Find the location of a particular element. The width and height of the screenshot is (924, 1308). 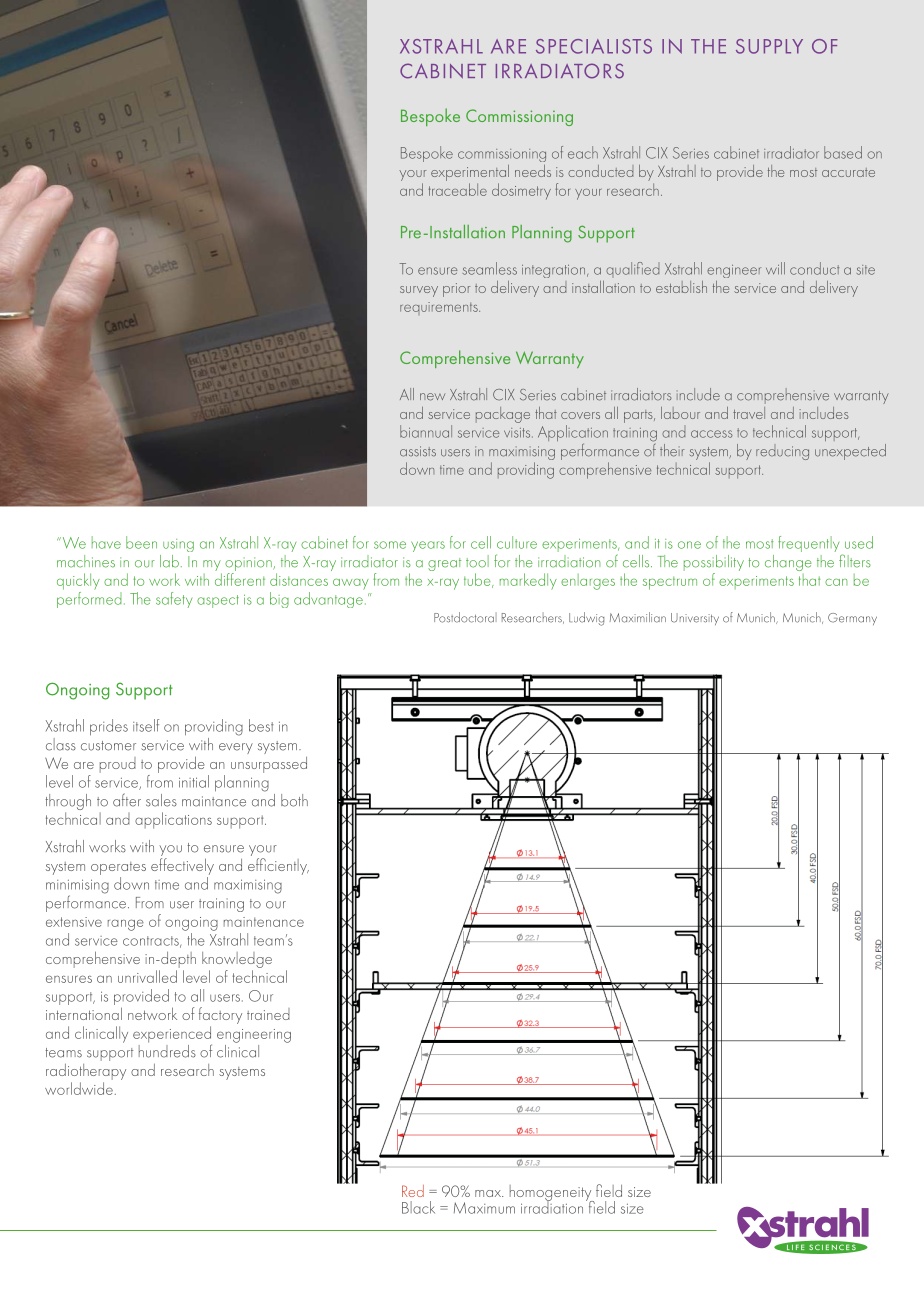

safety is located at coordinates (174, 600).
